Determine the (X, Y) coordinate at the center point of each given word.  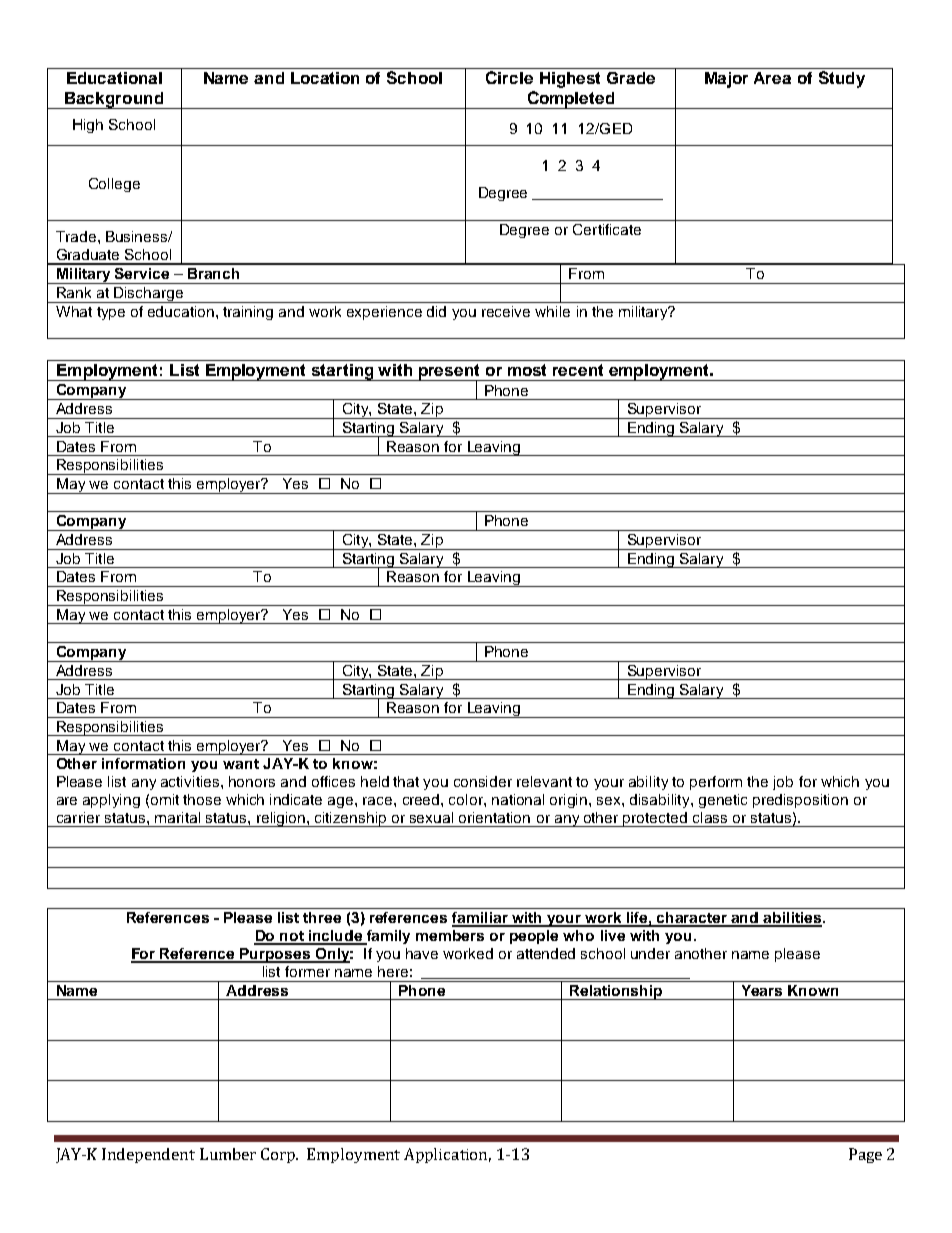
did (436, 311)
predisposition (800, 801)
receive (506, 311)
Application (447, 1155)
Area (772, 78)
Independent (148, 1155)
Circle (509, 77)
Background (114, 100)
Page (865, 1155)
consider (483, 781)
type (111, 313)
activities (191, 781)
